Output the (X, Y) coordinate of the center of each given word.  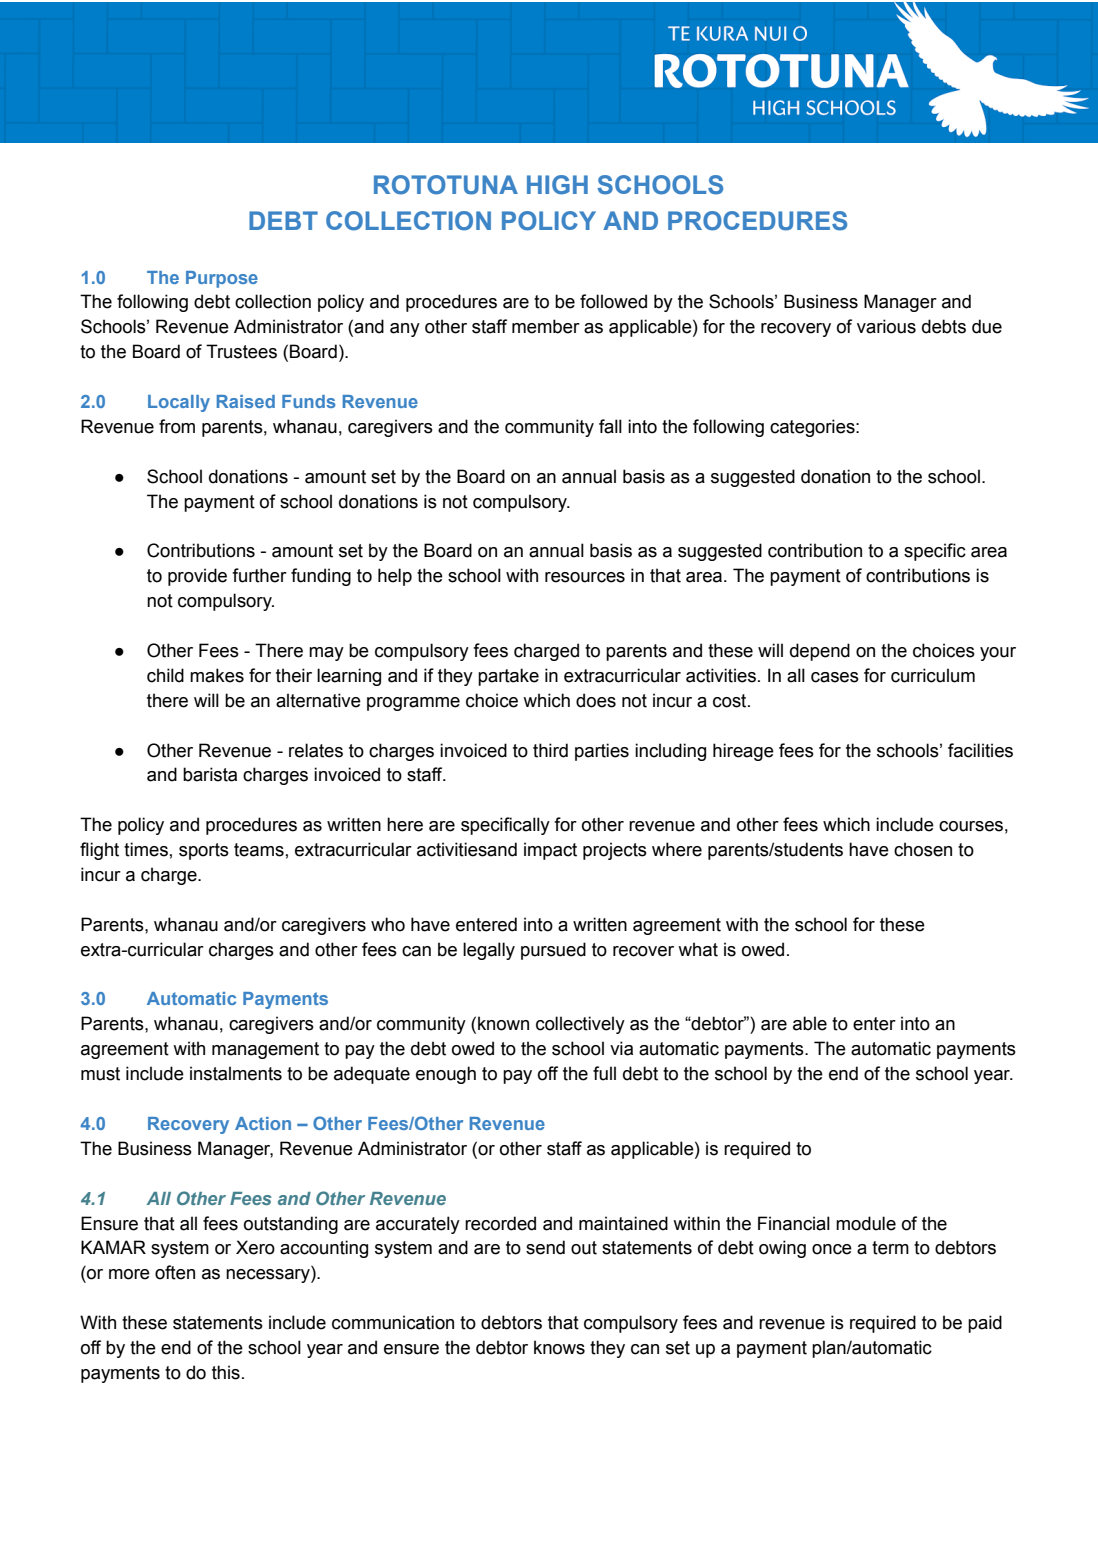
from (177, 426)
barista (210, 774)
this (226, 1372)
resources (585, 577)
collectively (580, 1025)
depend (820, 652)
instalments (236, 1073)
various (886, 326)
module (866, 1223)
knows (559, 1347)
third (550, 750)
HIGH (557, 185)
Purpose (222, 279)
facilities (980, 750)
